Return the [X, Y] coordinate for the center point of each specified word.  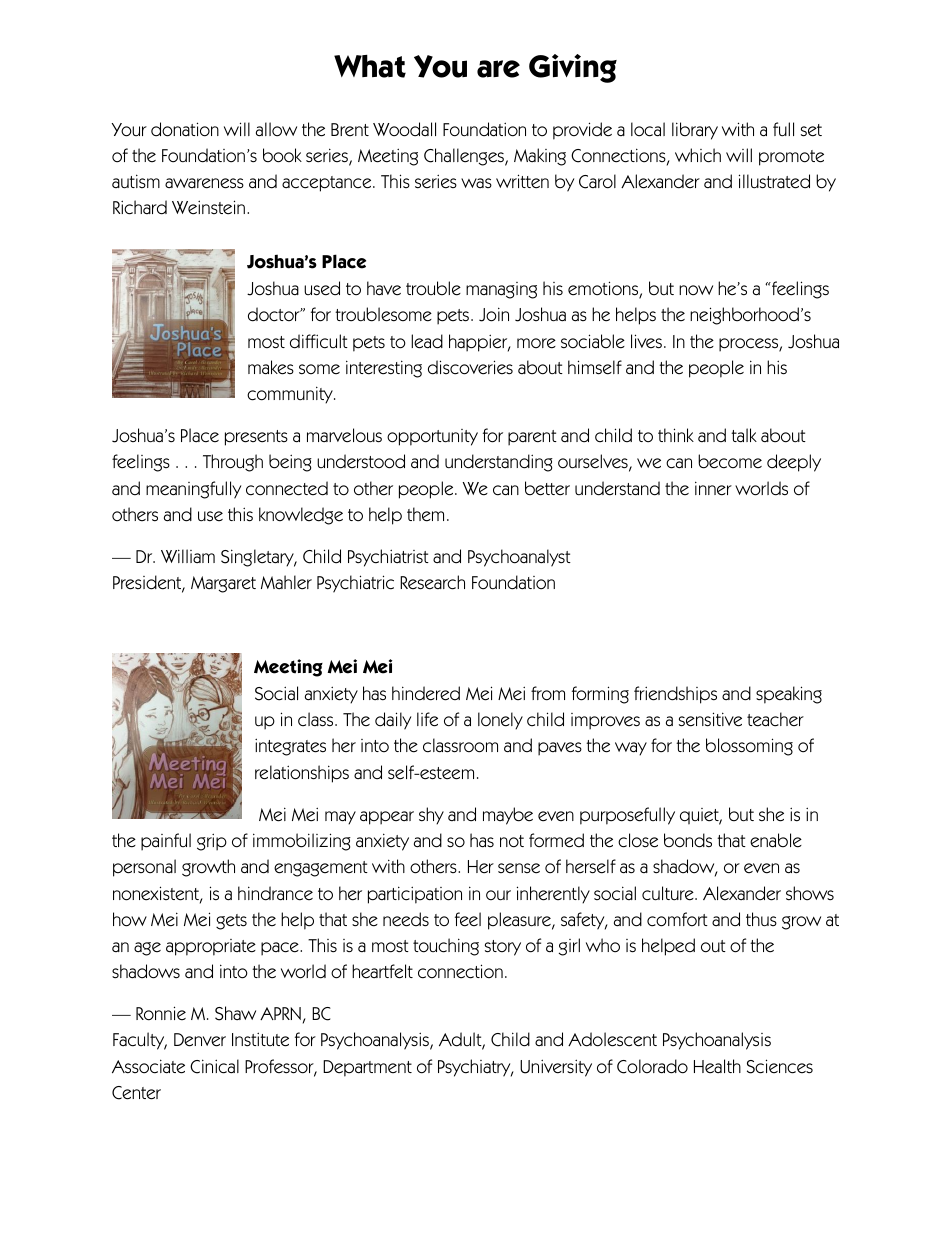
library [695, 131]
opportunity [432, 437]
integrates [290, 747]
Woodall [404, 129]
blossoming [749, 747]
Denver [200, 1040]
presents [256, 438]
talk [744, 435]
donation [185, 129]
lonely [500, 721]
